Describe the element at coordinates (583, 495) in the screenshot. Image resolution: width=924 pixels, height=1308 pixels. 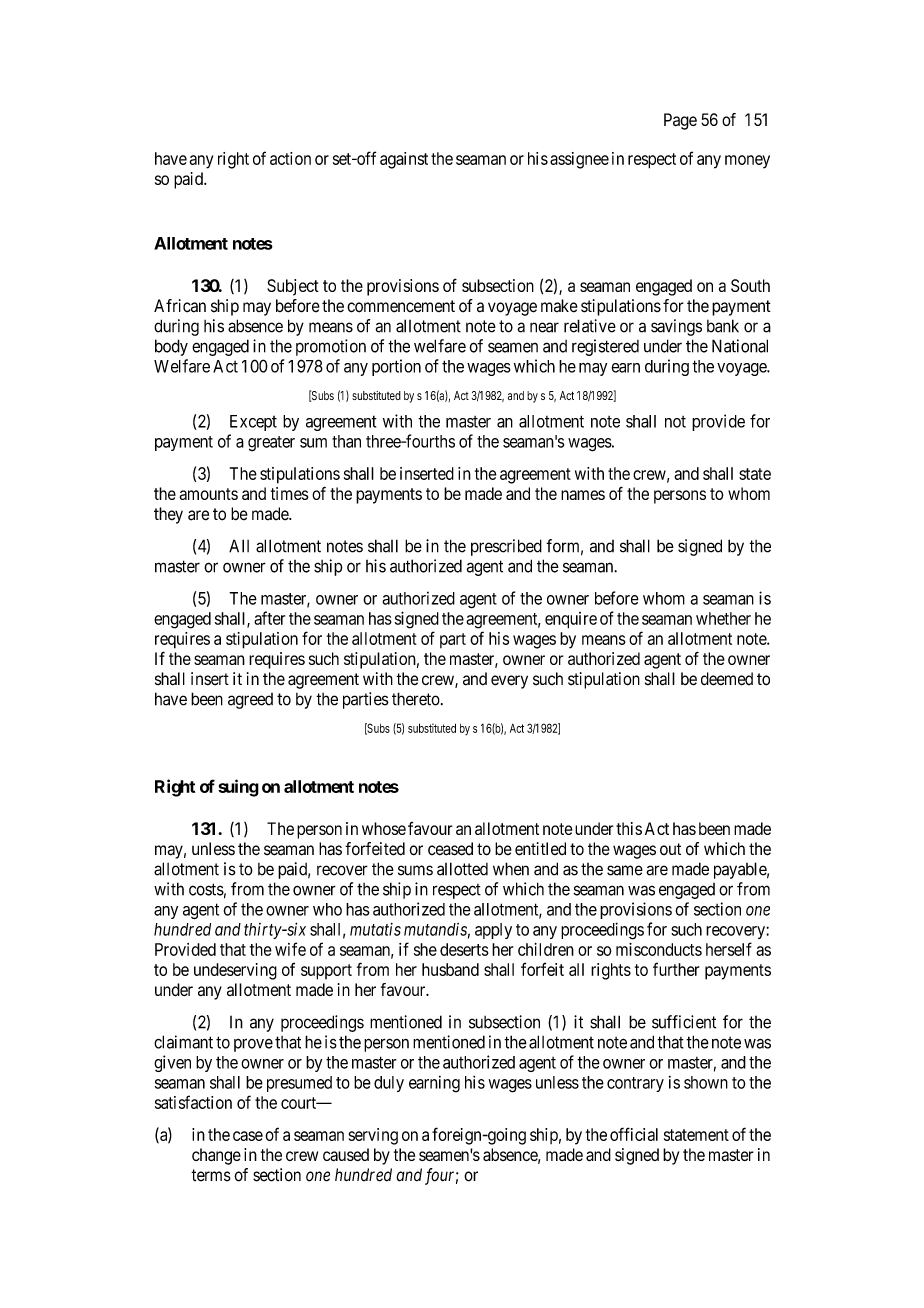
I see `names` at that location.
